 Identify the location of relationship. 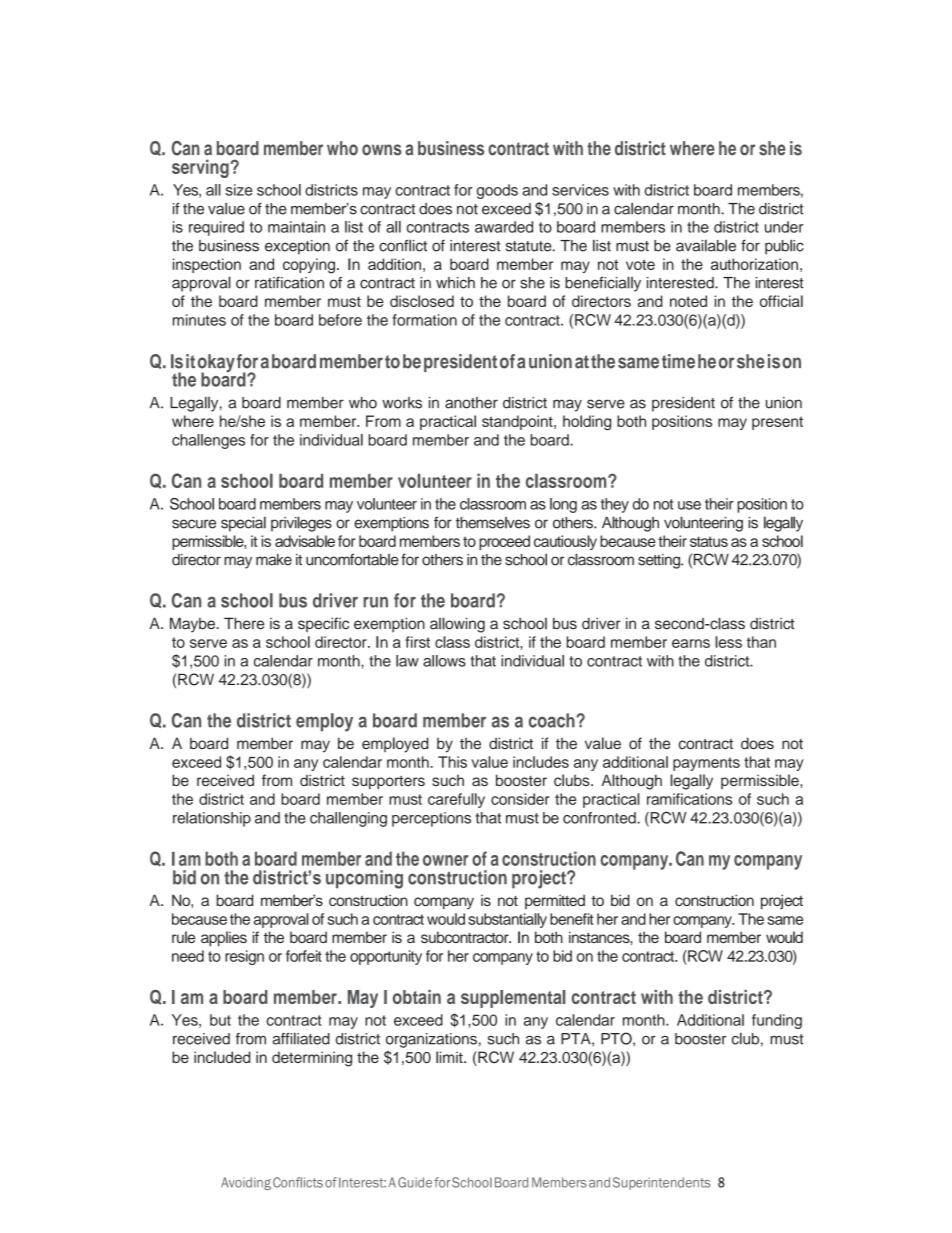
(212, 819).
